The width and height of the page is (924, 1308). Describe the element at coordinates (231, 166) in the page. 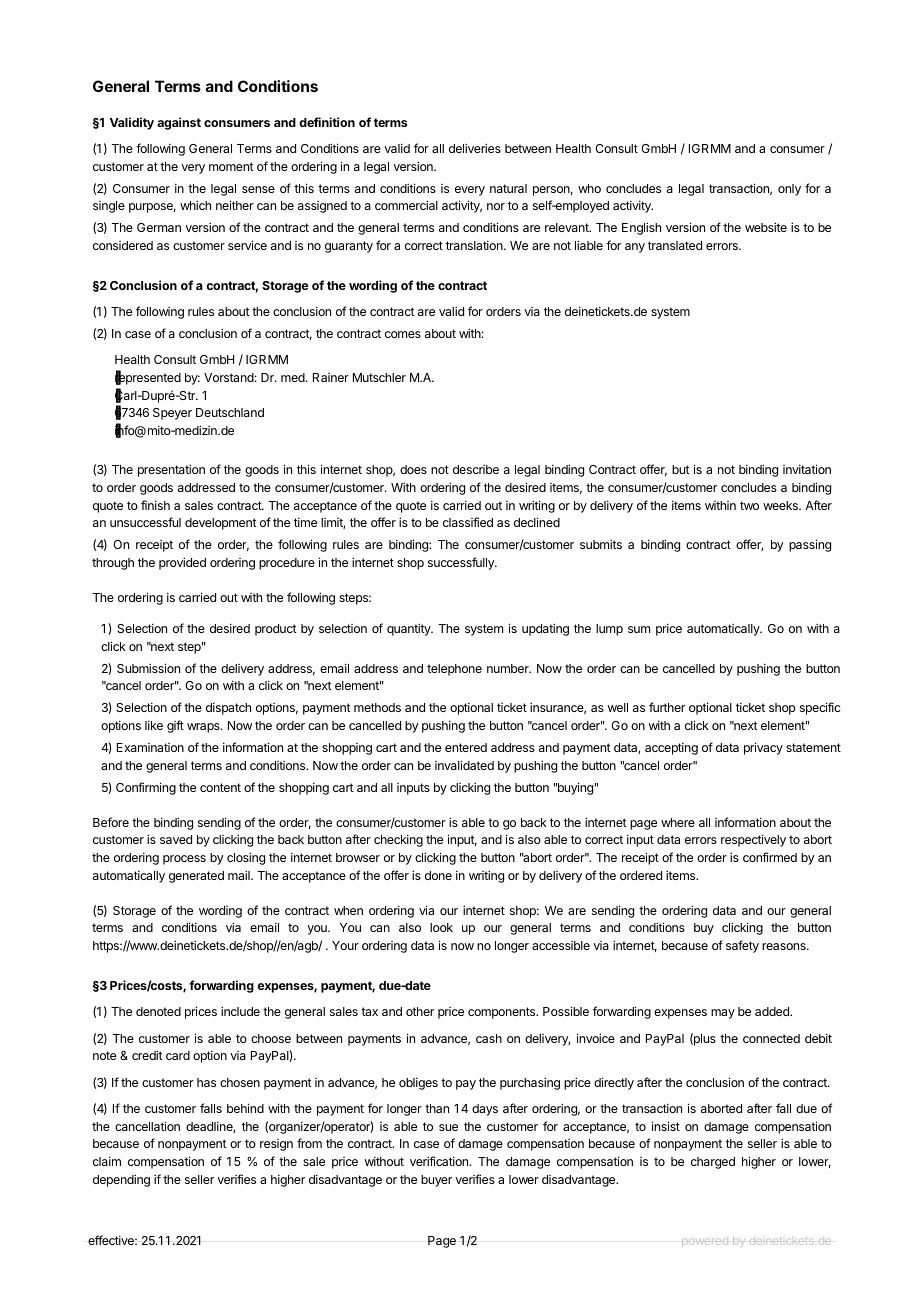

I see `moment` at that location.
